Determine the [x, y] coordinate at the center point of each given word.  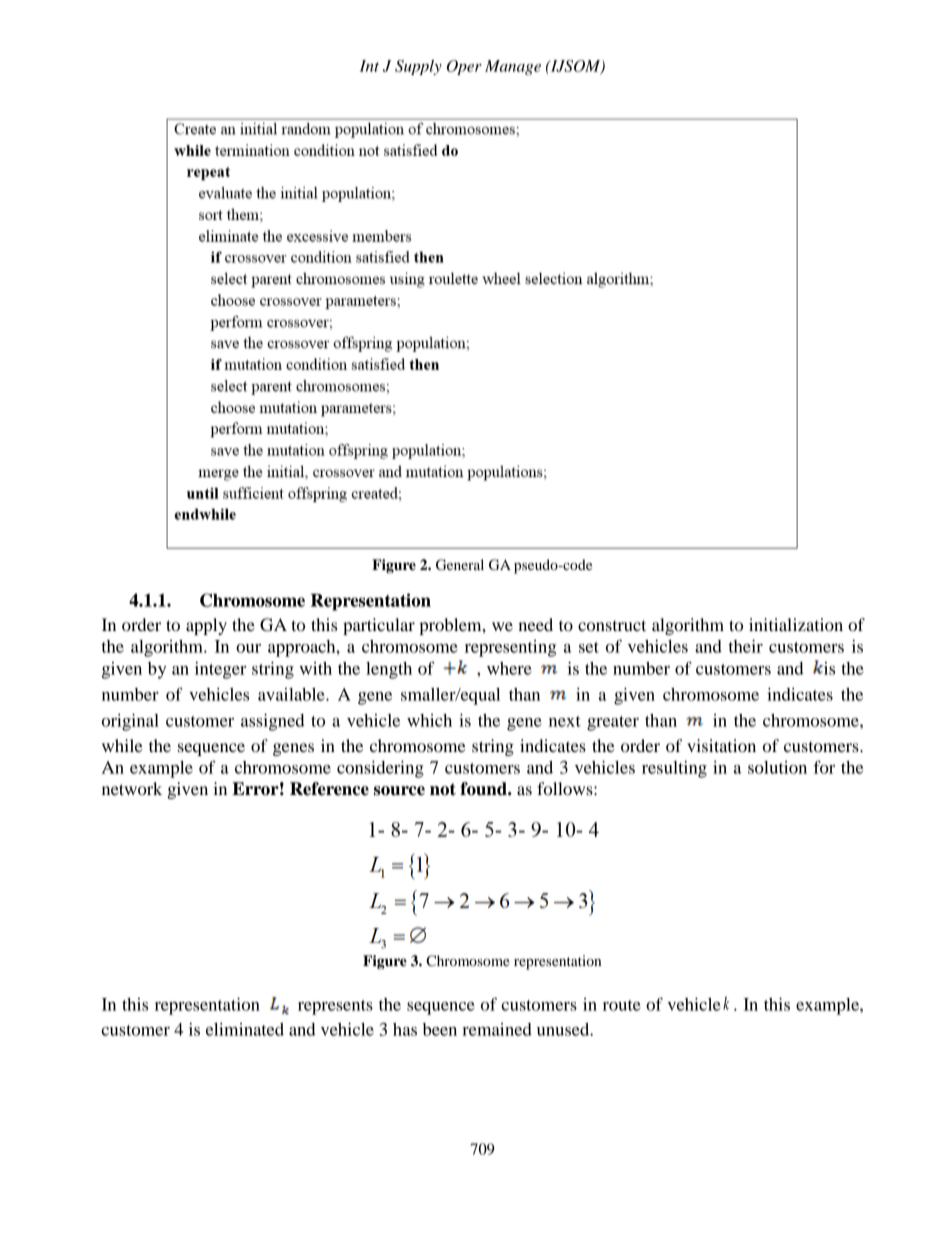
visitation [721, 745]
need [535, 624]
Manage [513, 67]
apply [206, 626]
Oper [464, 67]
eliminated [245, 1029]
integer [220, 670]
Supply [418, 67]
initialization [796, 624]
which [429, 720]
